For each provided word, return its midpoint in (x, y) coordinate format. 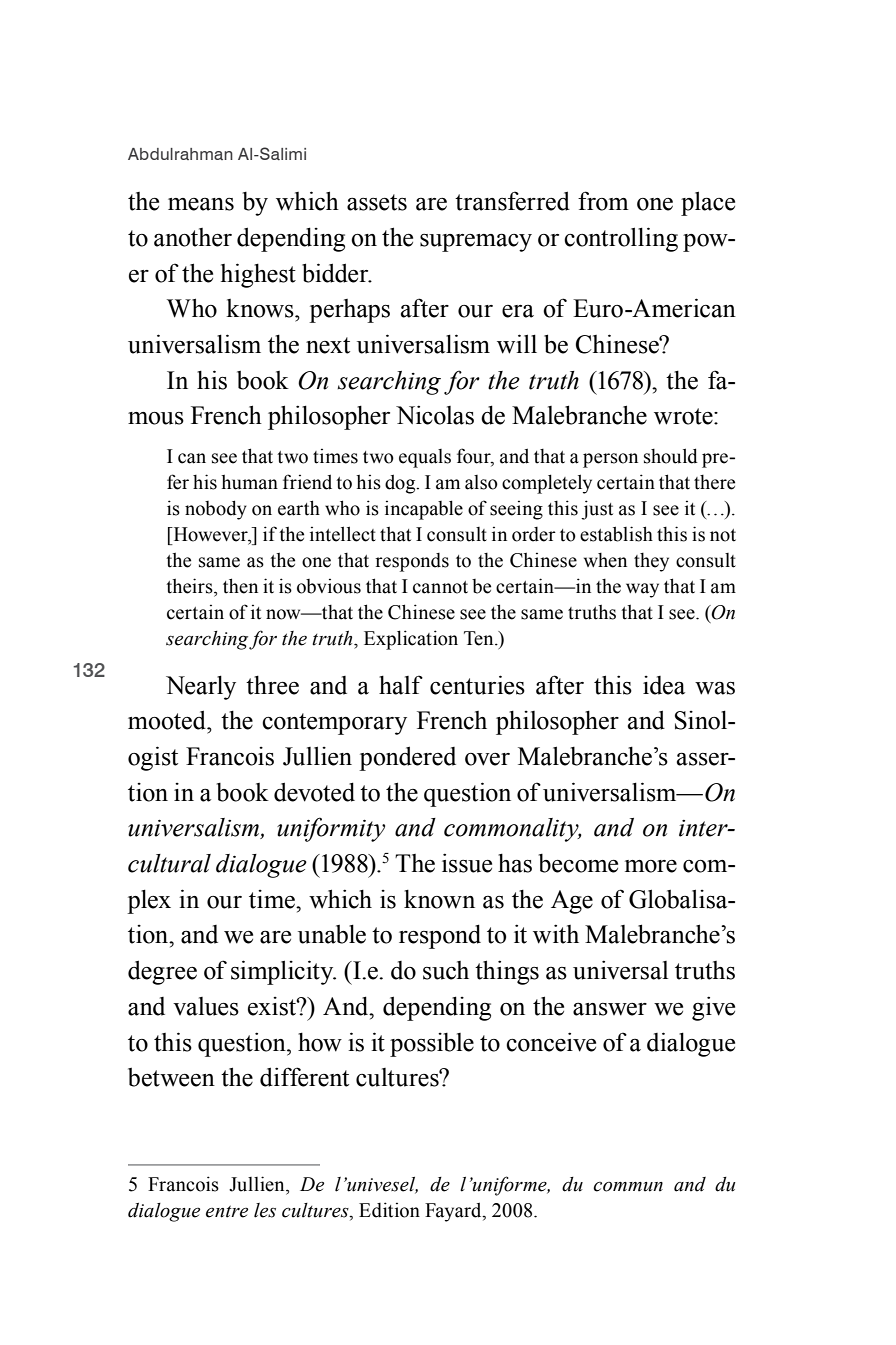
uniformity (331, 829)
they (651, 562)
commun (628, 1187)
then (240, 586)
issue (467, 863)
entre (227, 1211)
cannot (440, 587)
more (651, 866)
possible (432, 1045)
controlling (621, 239)
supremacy (476, 243)
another (193, 237)
